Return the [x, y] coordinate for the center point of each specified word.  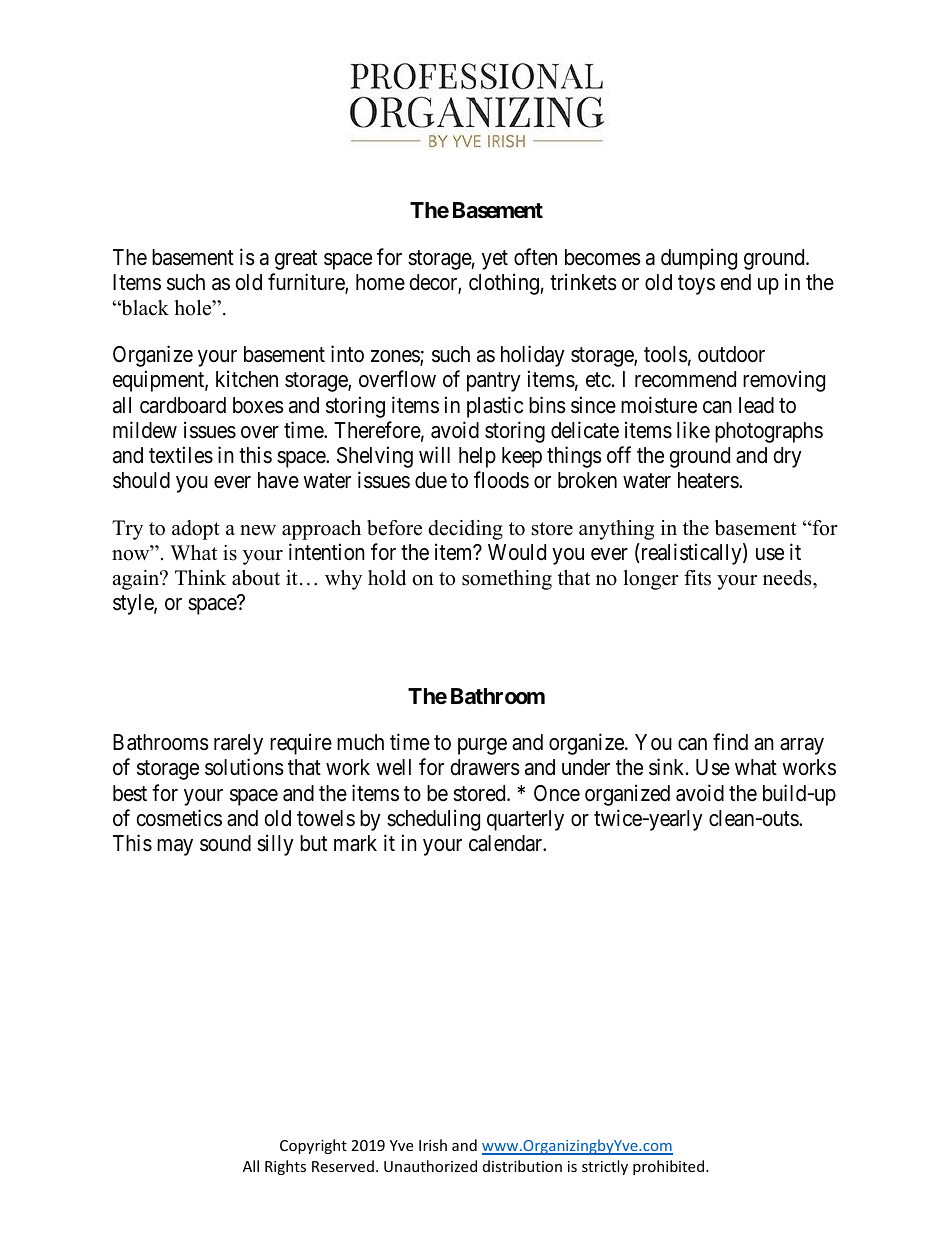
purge [482, 746]
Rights [285, 1167]
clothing [504, 284]
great [296, 260]
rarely [238, 744]
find [730, 742]
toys [696, 285]
